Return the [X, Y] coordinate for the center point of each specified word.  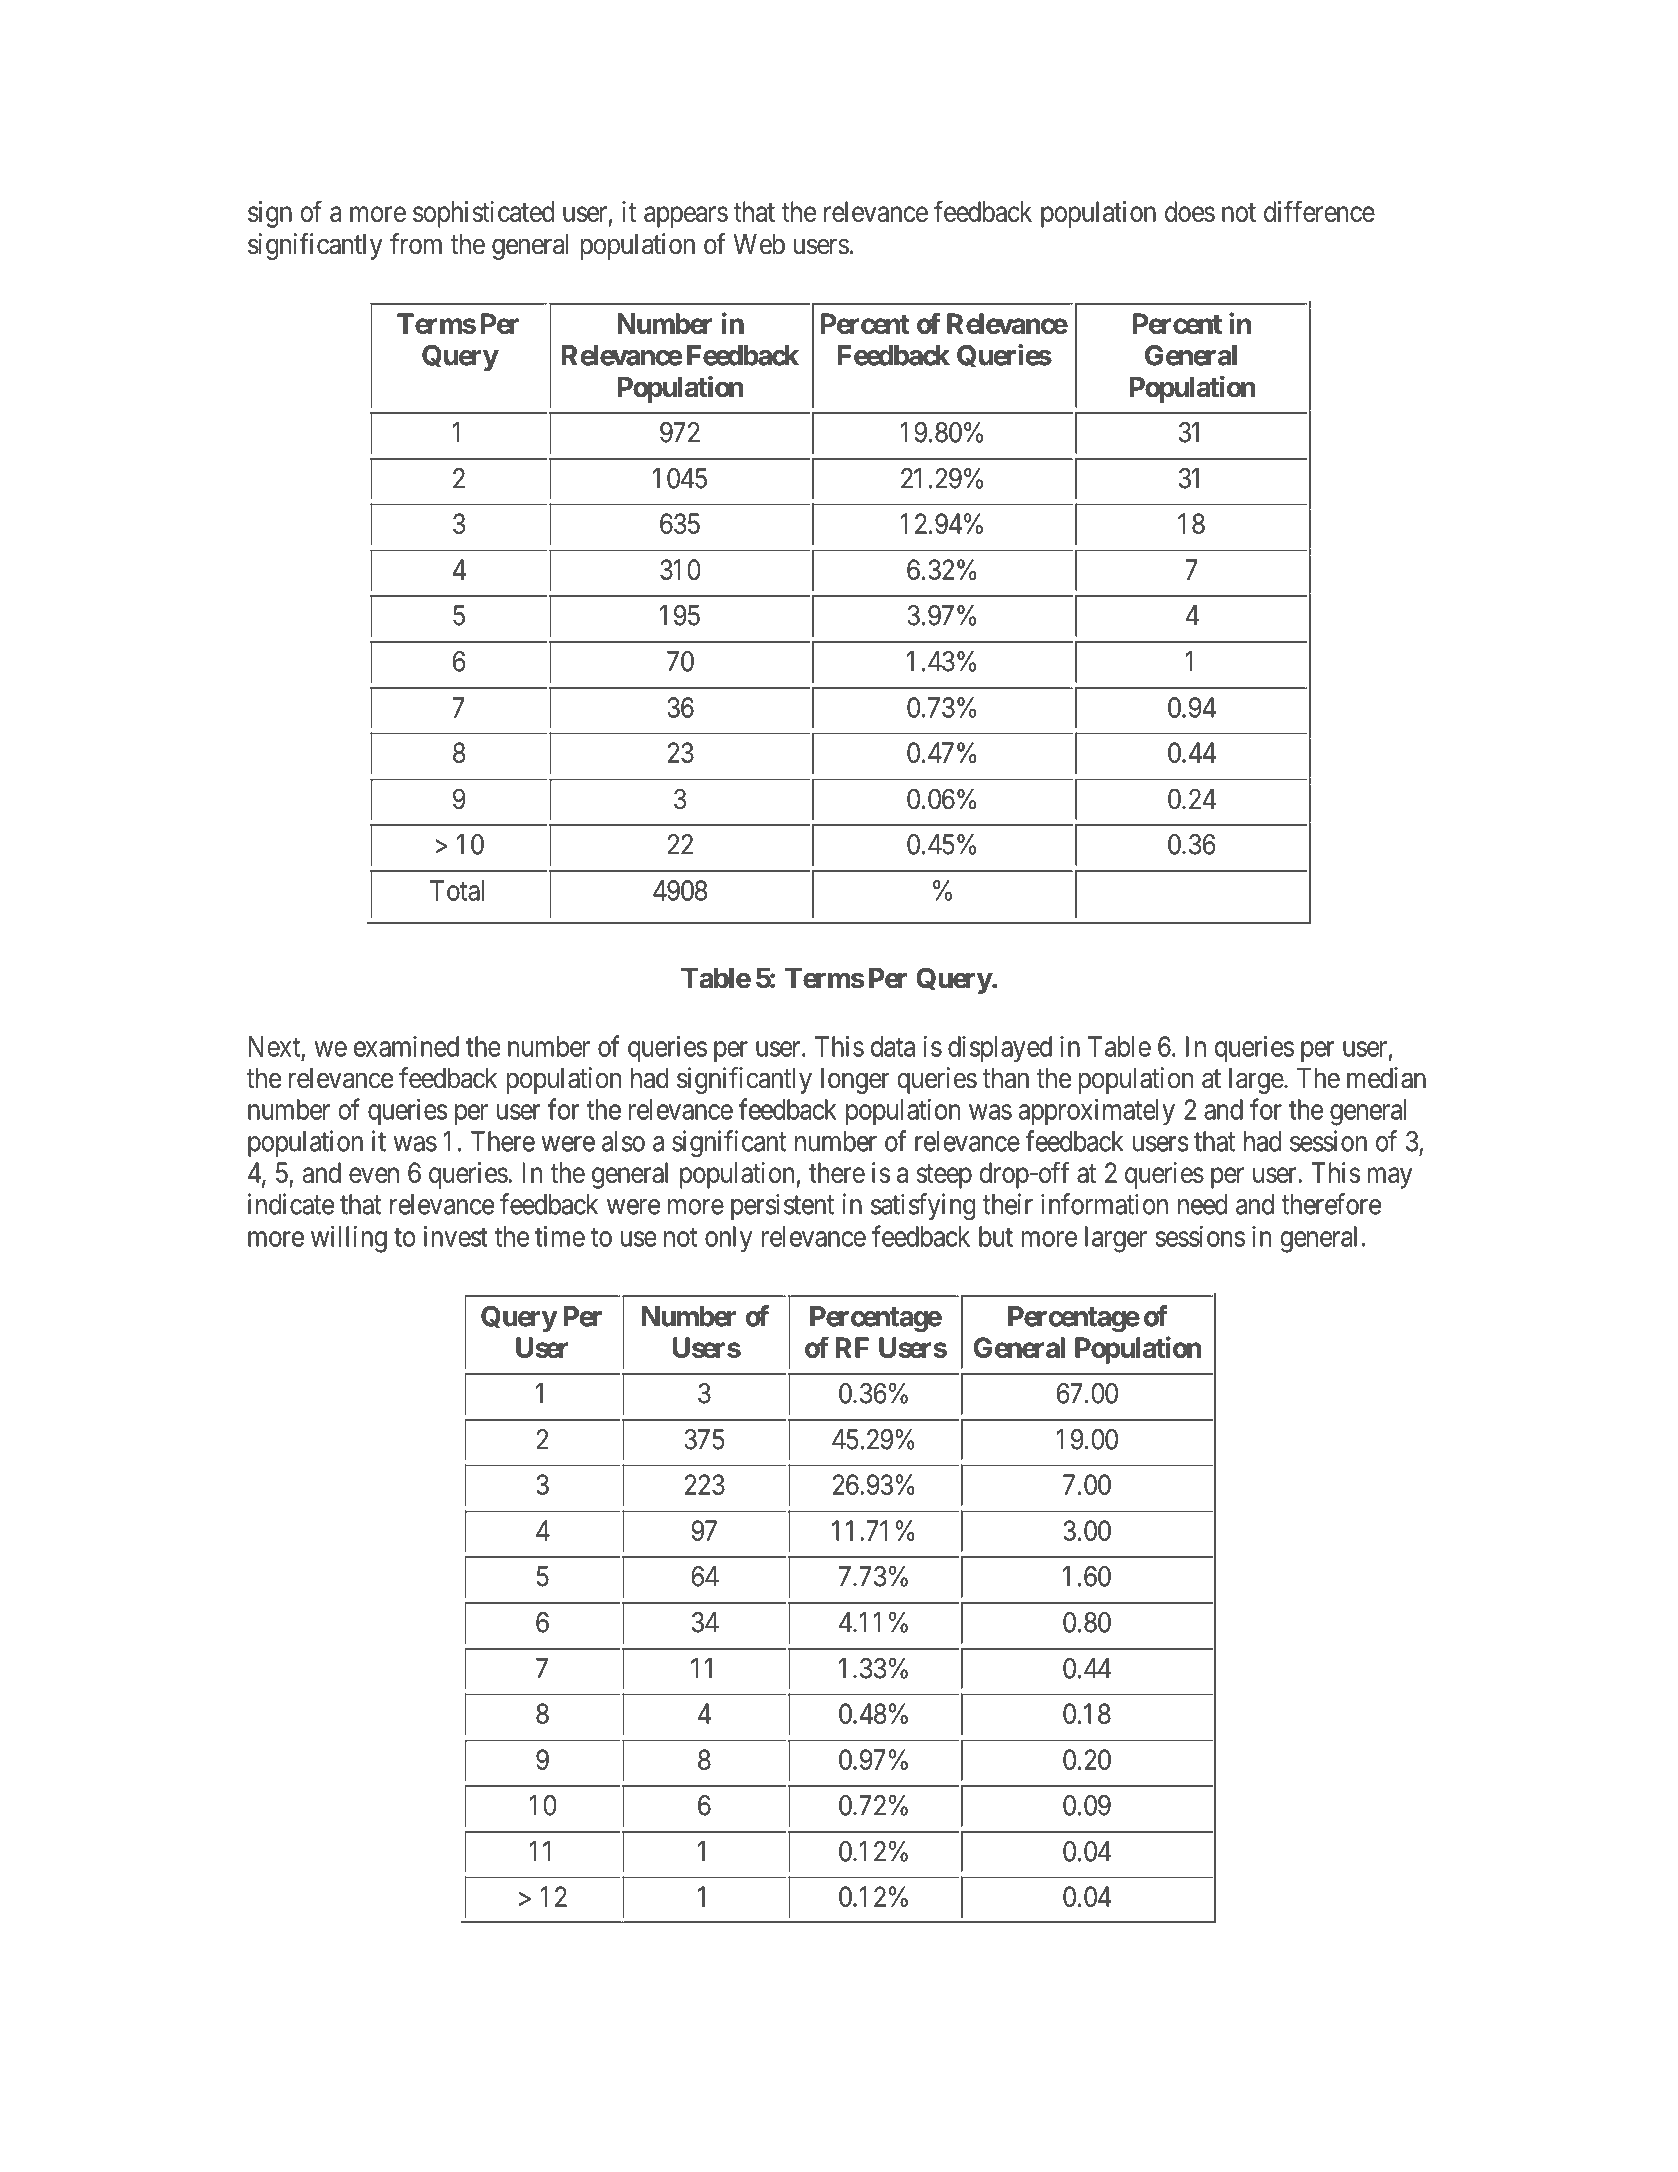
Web [759, 244]
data [893, 1046]
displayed [1000, 1049]
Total [457, 890]
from [416, 244]
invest [456, 1236]
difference [1319, 211]
